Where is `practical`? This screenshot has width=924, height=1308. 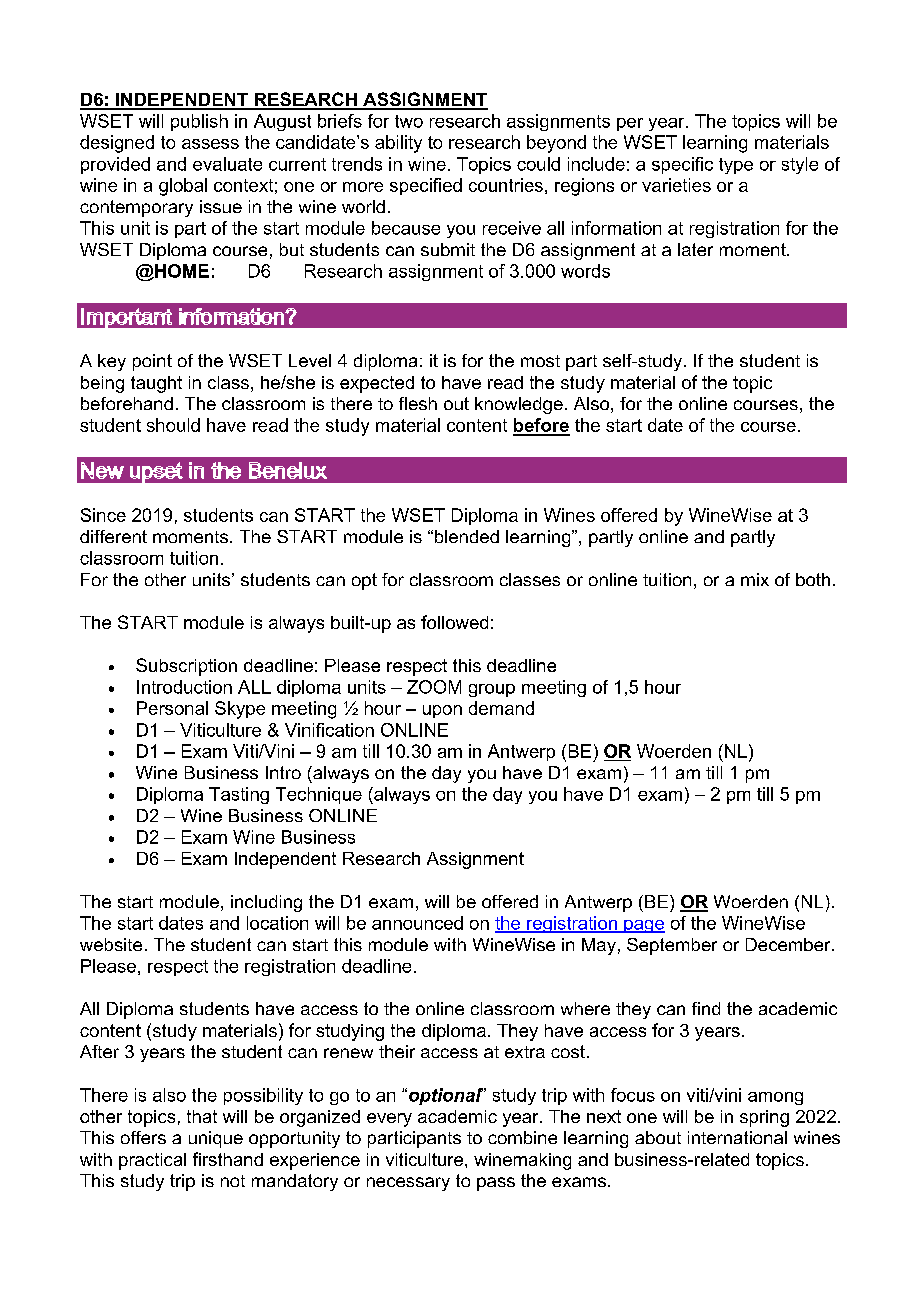
practical is located at coordinates (152, 1161).
